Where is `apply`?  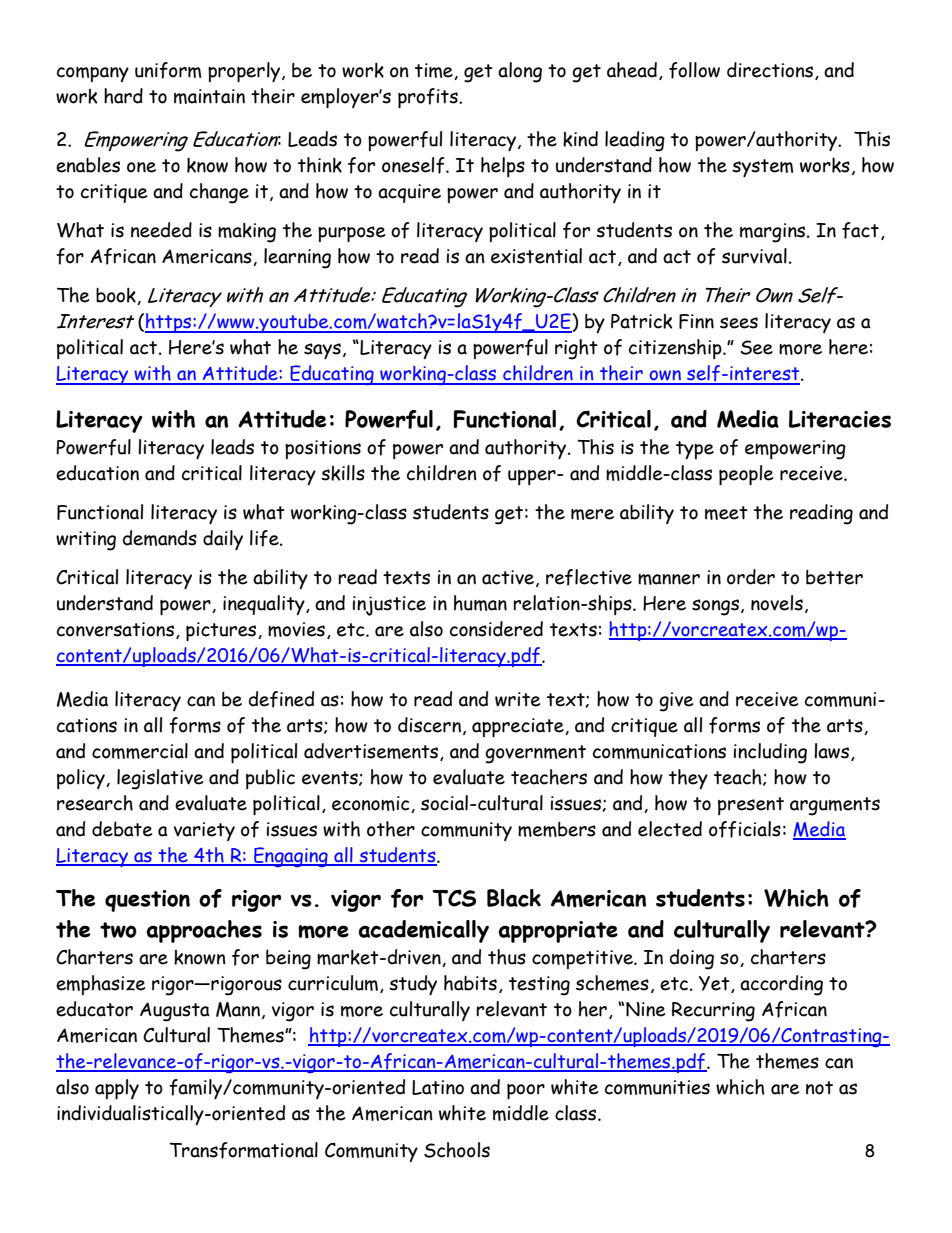 apply is located at coordinates (117, 1089).
